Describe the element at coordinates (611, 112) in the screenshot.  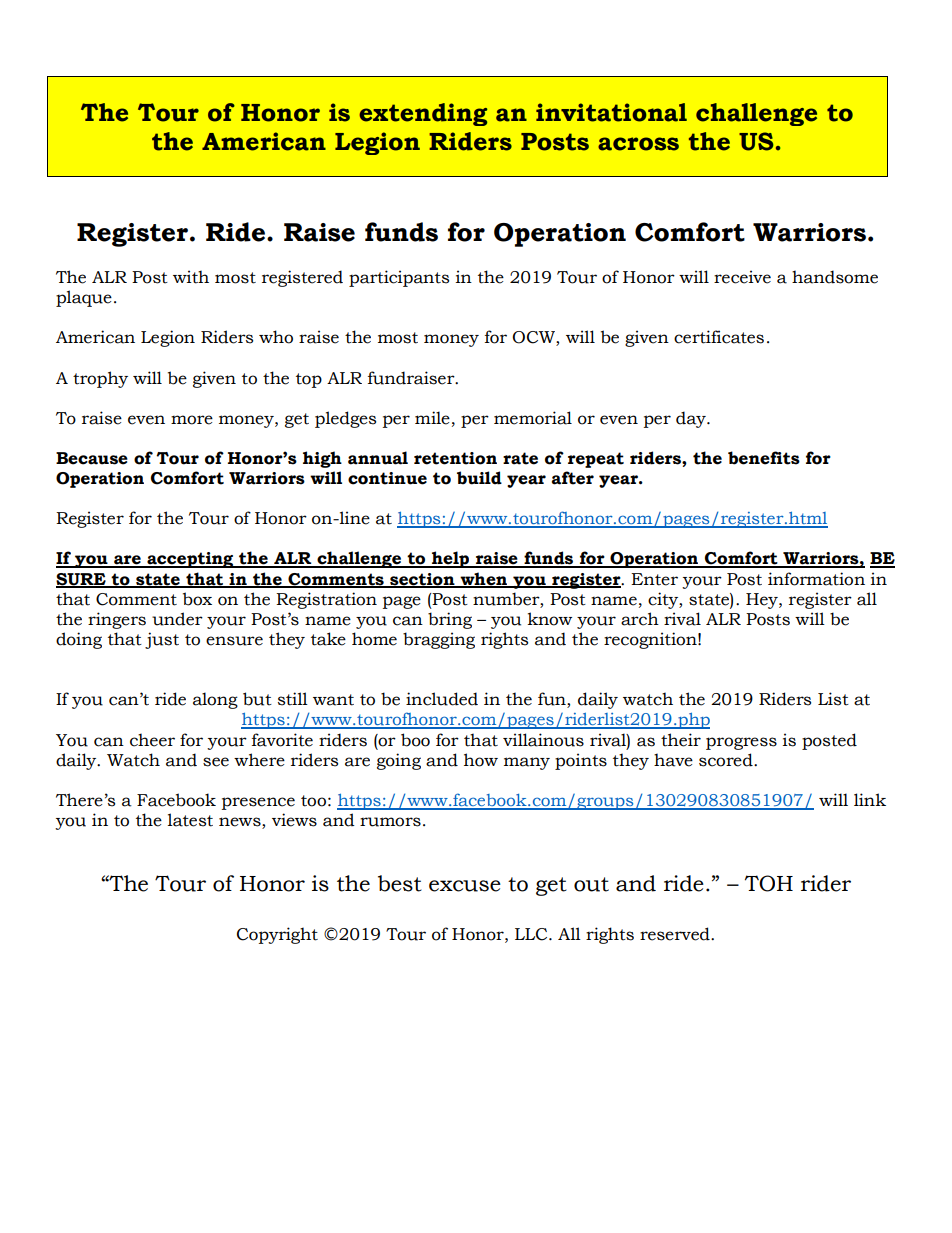
I see `invitational` at that location.
